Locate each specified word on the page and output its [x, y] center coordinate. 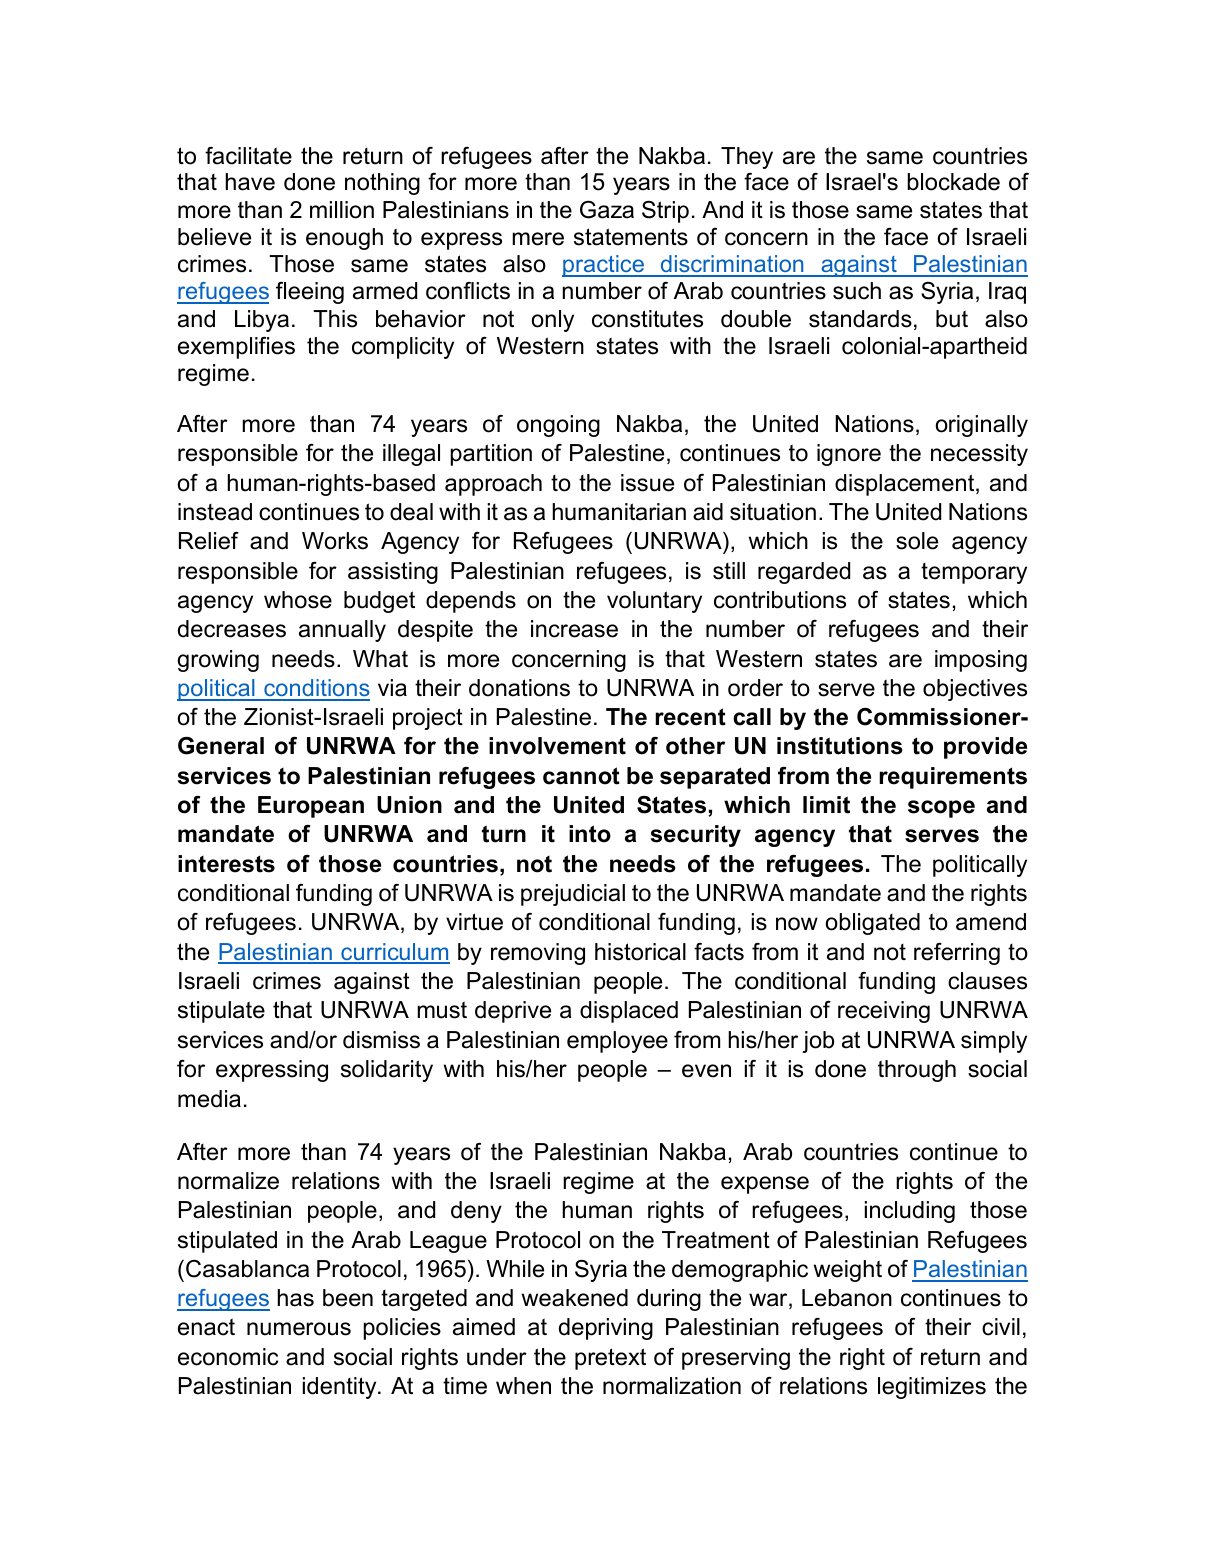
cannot [581, 776]
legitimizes [932, 1388]
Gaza [607, 210]
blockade [953, 182]
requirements [953, 778]
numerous [299, 1329]
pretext [610, 1359]
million [342, 210]
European [311, 807]
